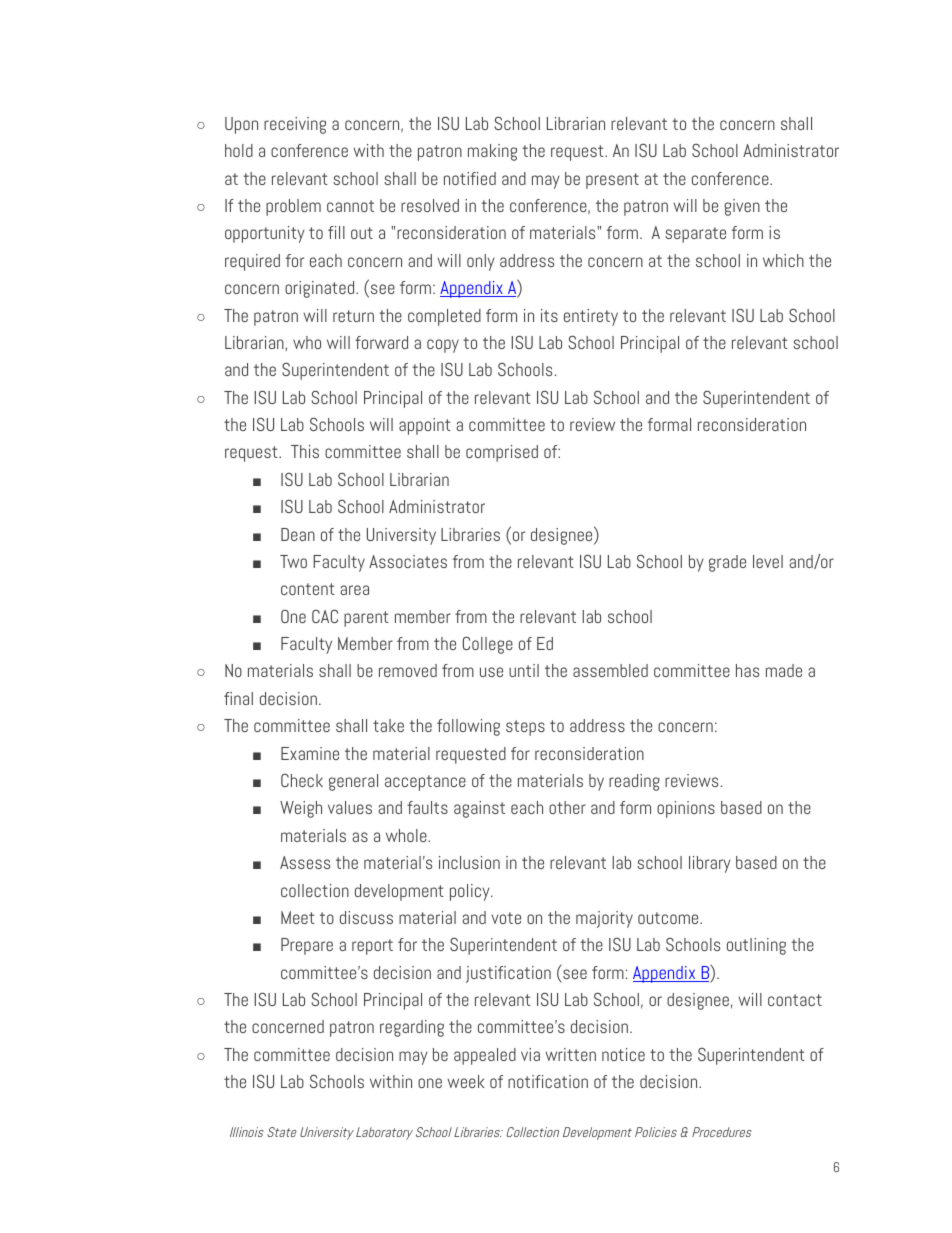 This screenshot has width=952, height=1233. Describe the element at coordinates (727, 563) in the screenshot. I see `grade` at that location.
